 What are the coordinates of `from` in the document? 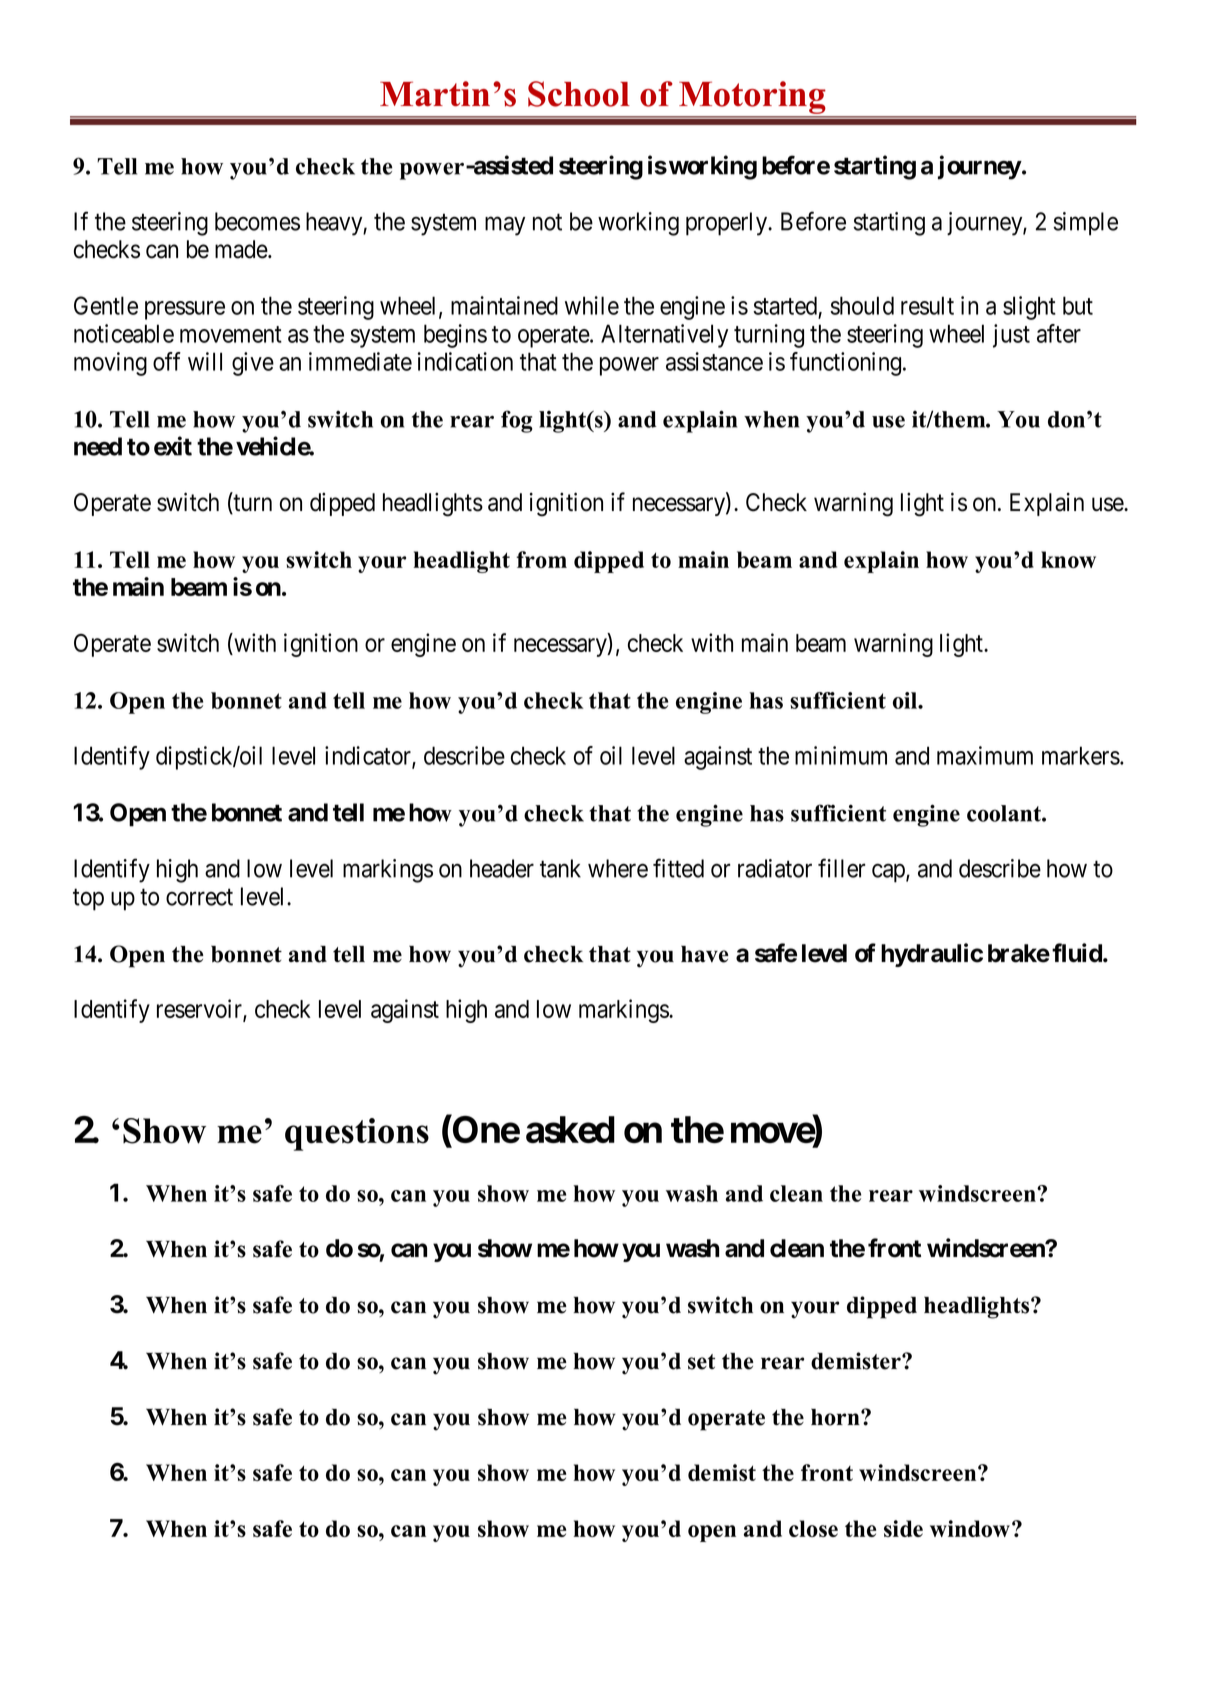 It's located at (541, 559).
